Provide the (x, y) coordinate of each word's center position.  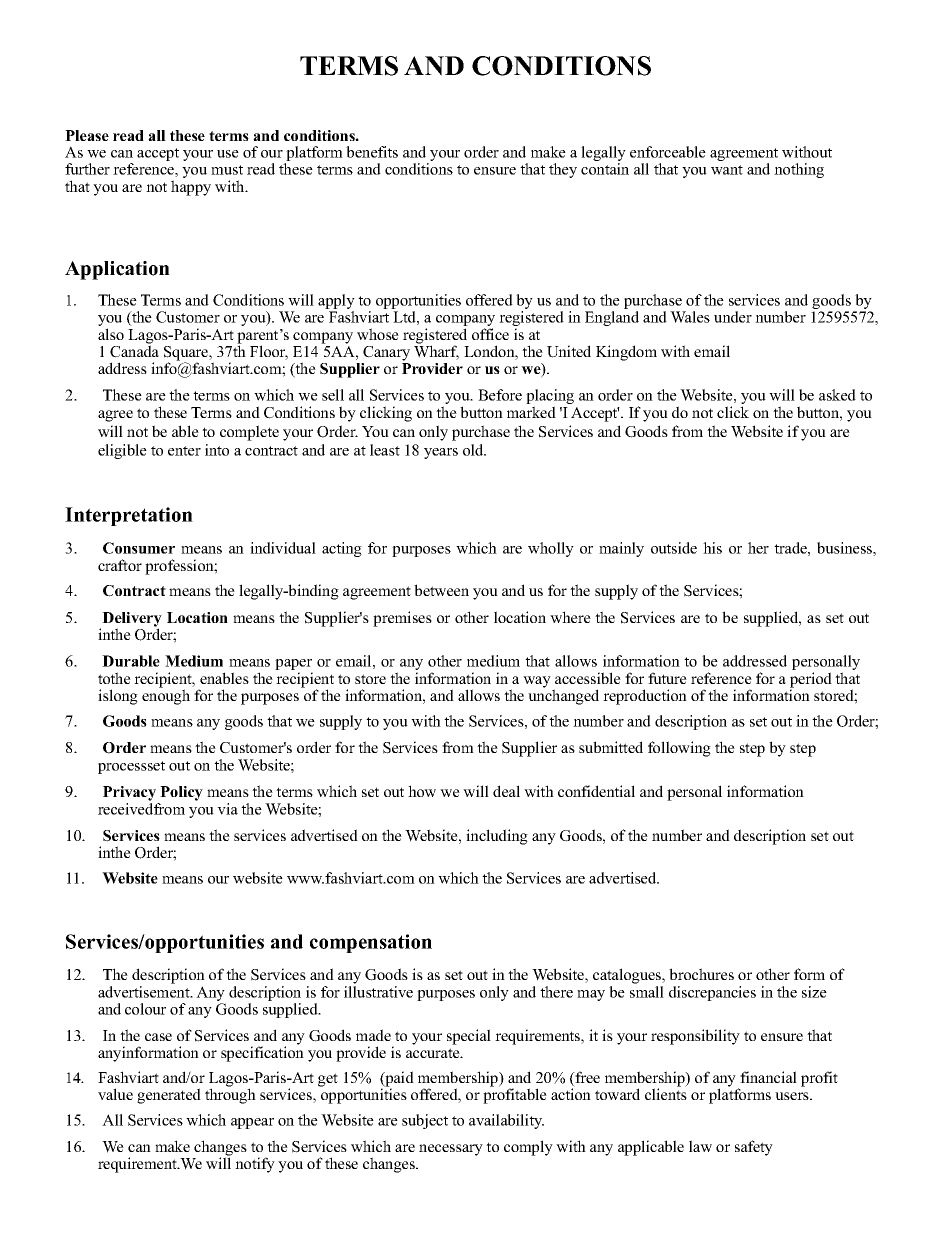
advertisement (145, 992)
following (679, 749)
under (733, 317)
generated (169, 1096)
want (727, 170)
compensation (371, 943)
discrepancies (712, 993)
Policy (181, 793)
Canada (134, 350)
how (422, 791)
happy (191, 188)
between (441, 590)
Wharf (436, 351)
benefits (372, 152)
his (712, 548)
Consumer (139, 548)
